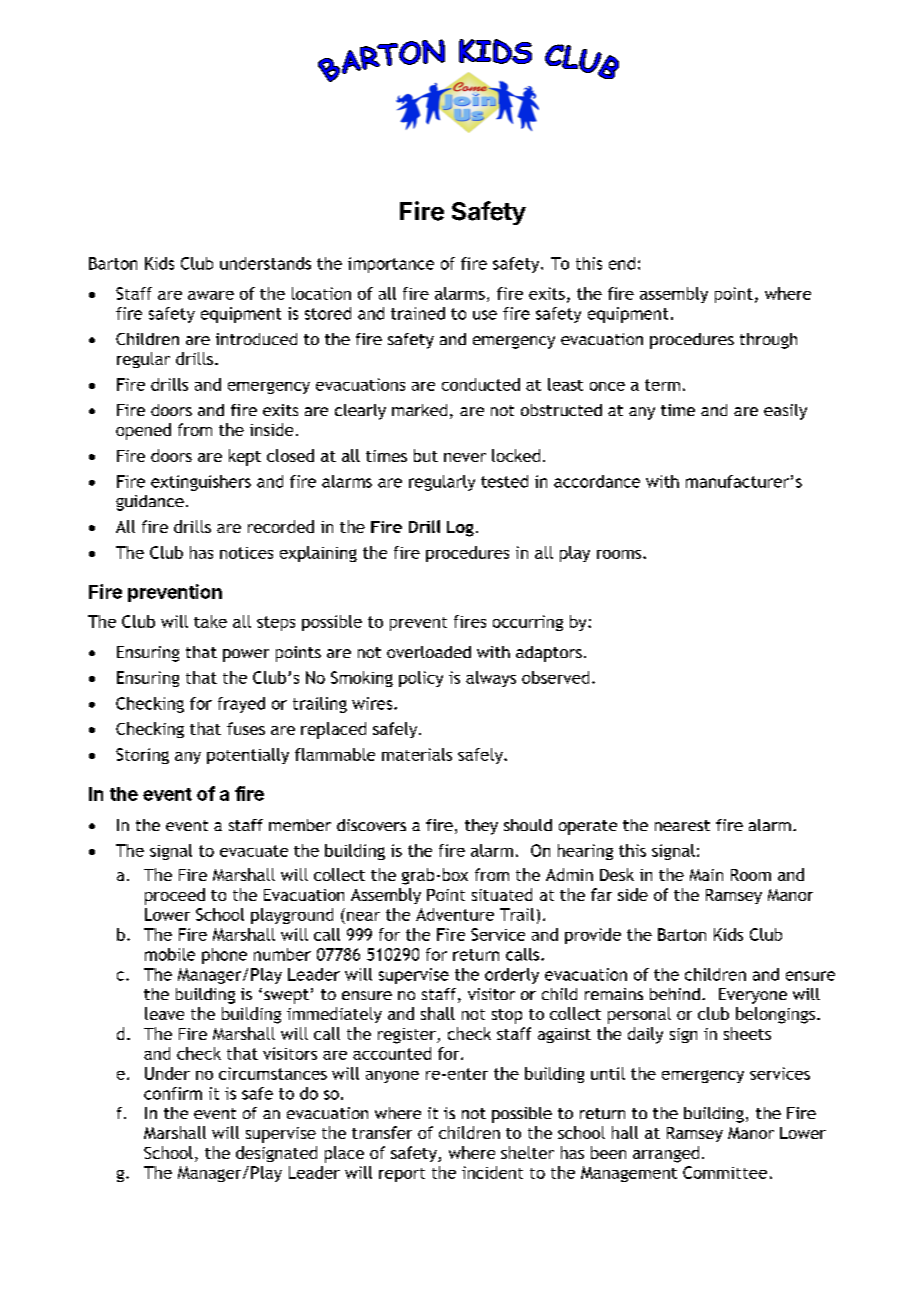 The image size is (924, 1308). Describe the element at coordinates (492, 1172) in the page. I see `incident` at that location.
